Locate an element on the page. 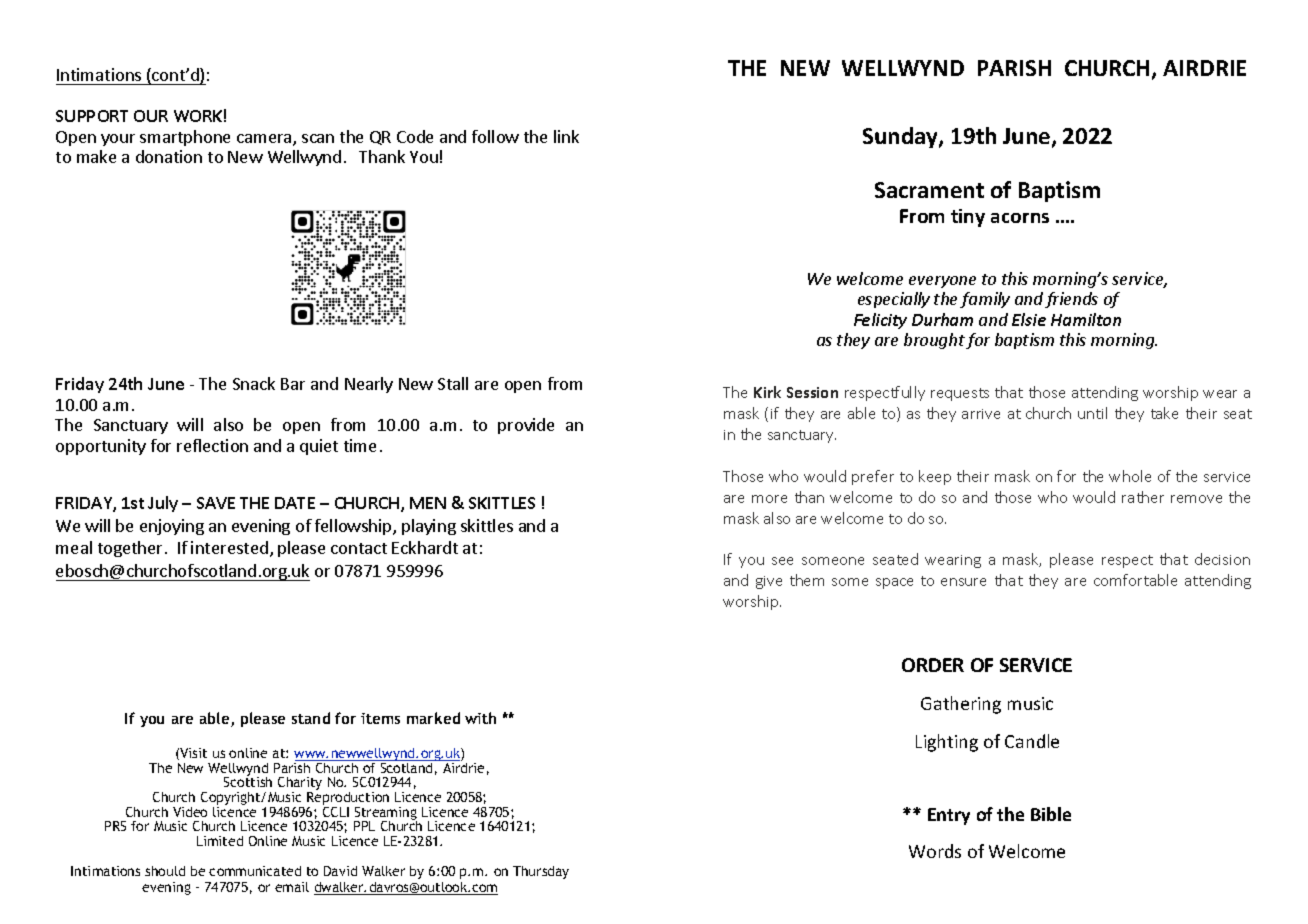 This image has width=1308, height=924. Thursday is located at coordinates (541, 872).
